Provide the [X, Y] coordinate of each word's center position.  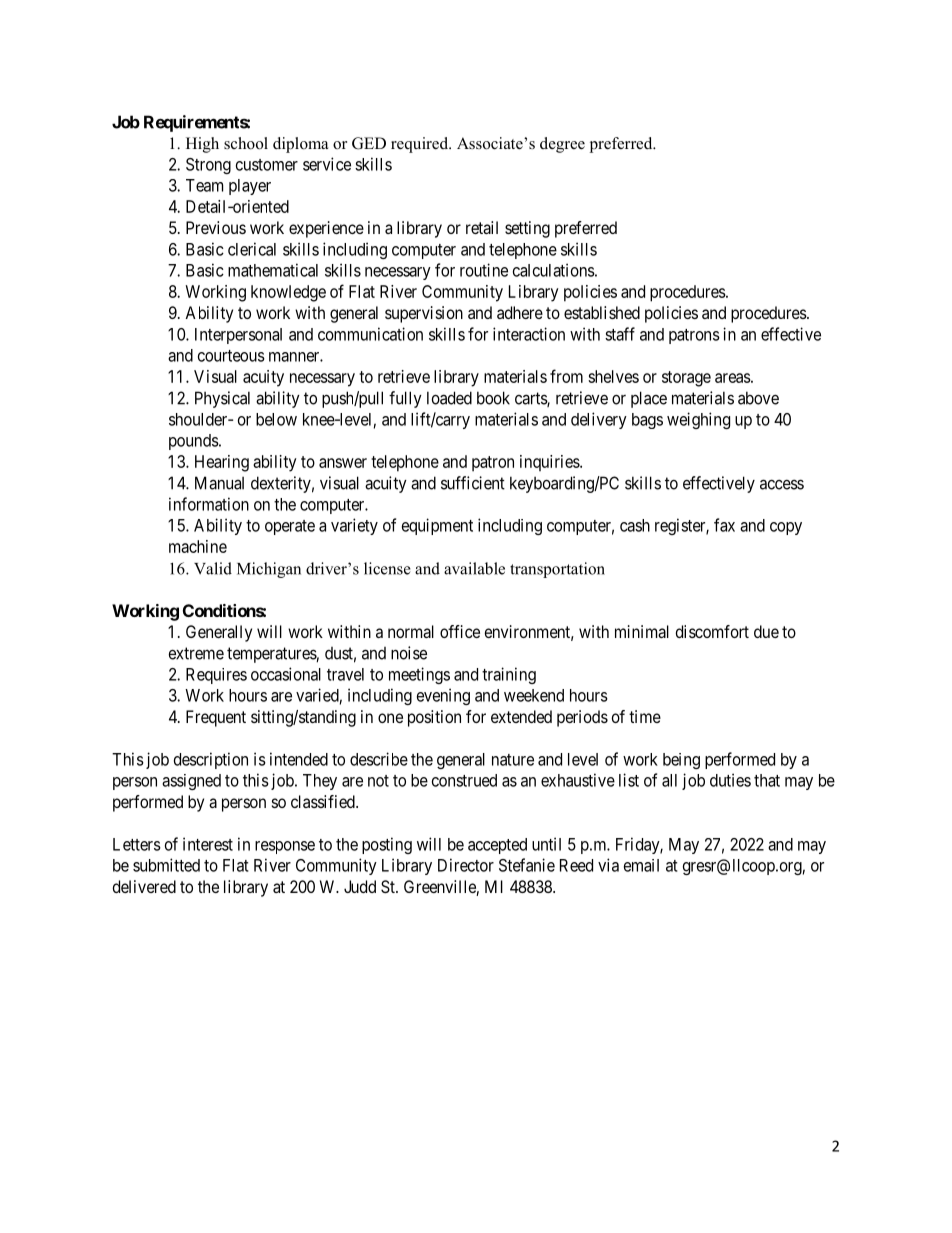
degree [562, 145]
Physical [222, 399]
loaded [449, 398]
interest [208, 844]
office [460, 631]
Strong [208, 166]
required [421, 145]
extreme [196, 653]
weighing [698, 420]
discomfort [712, 631]
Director [466, 865]
